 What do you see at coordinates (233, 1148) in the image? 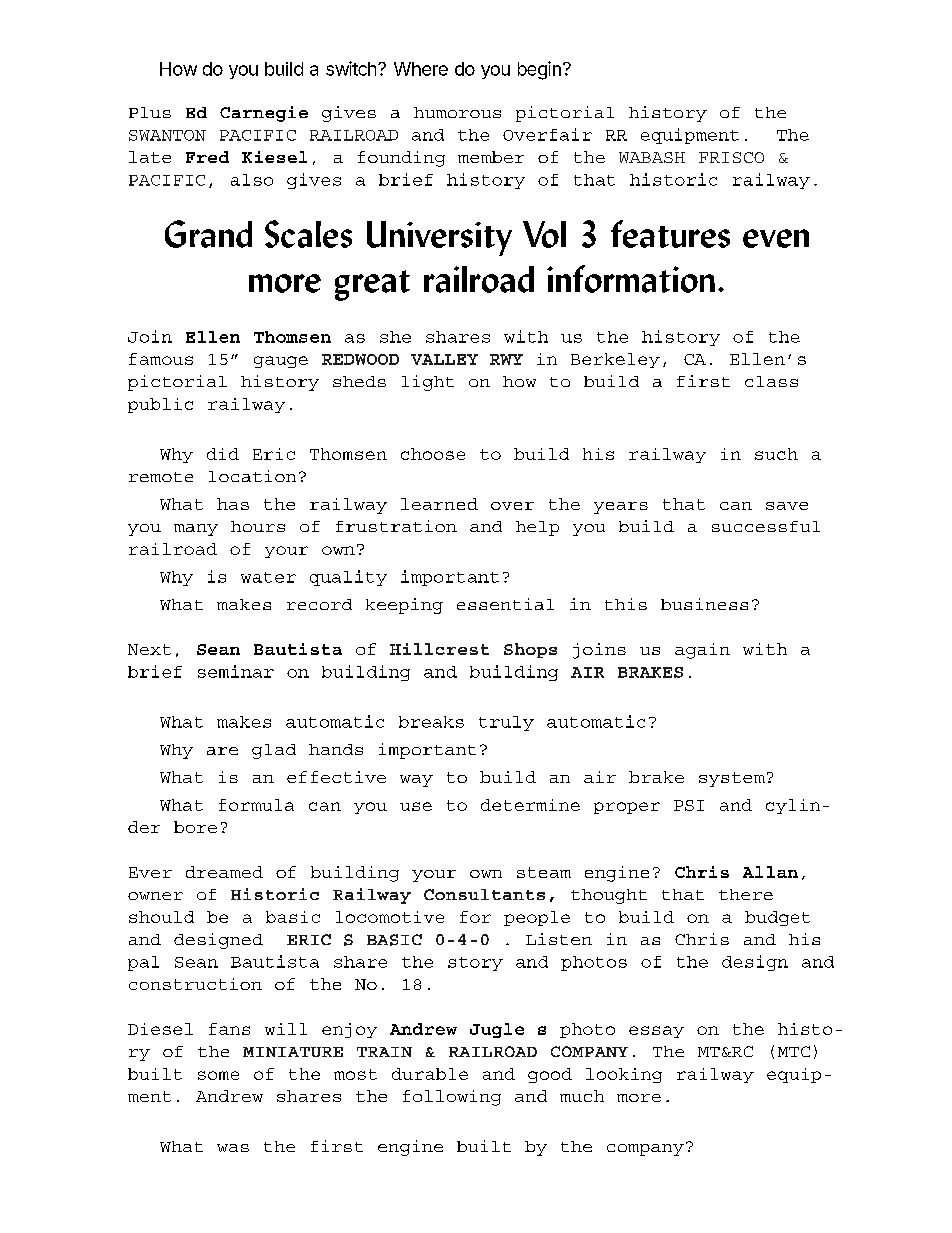
I see `was` at bounding box center [233, 1148].
